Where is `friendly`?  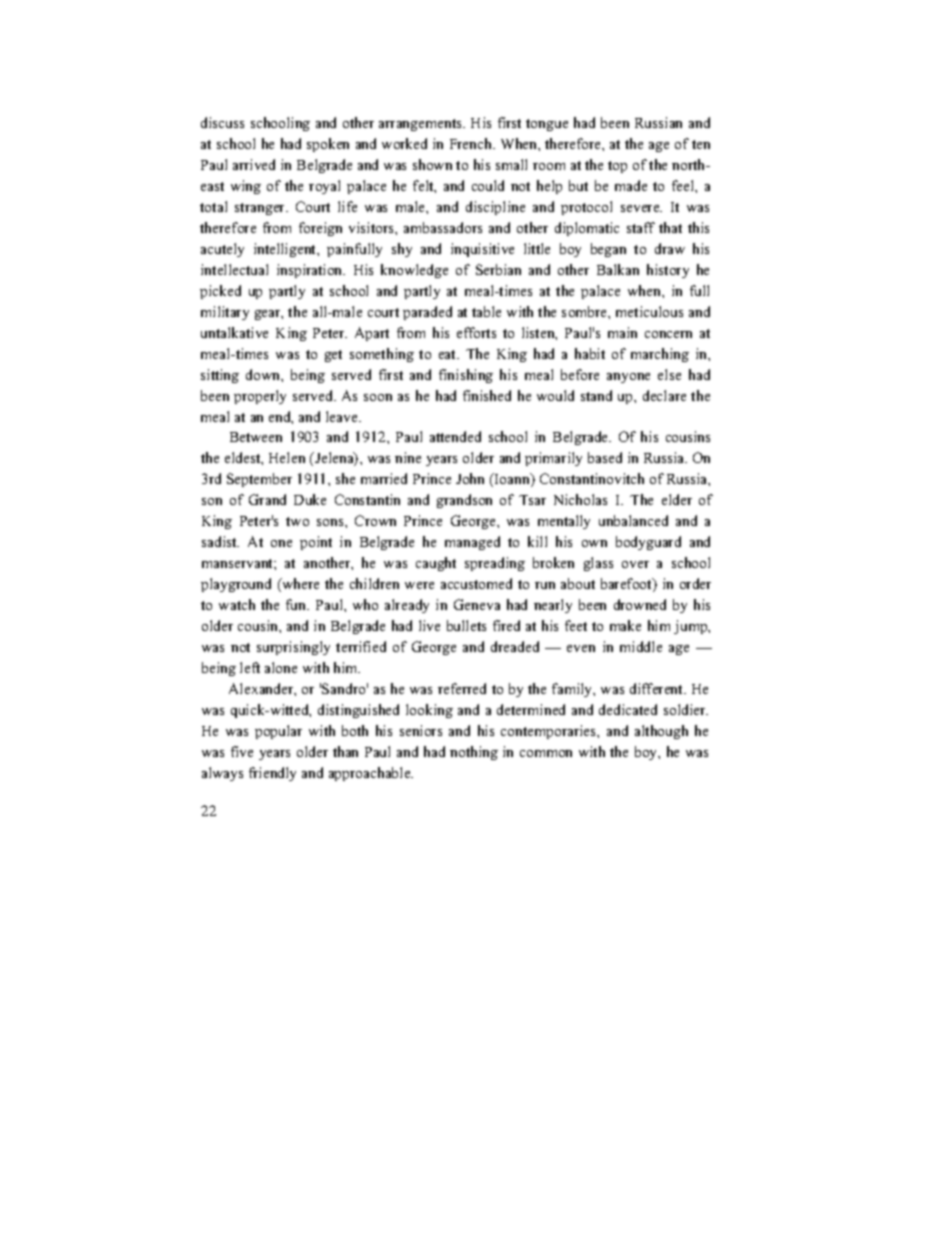 friendly is located at coordinates (272, 774).
